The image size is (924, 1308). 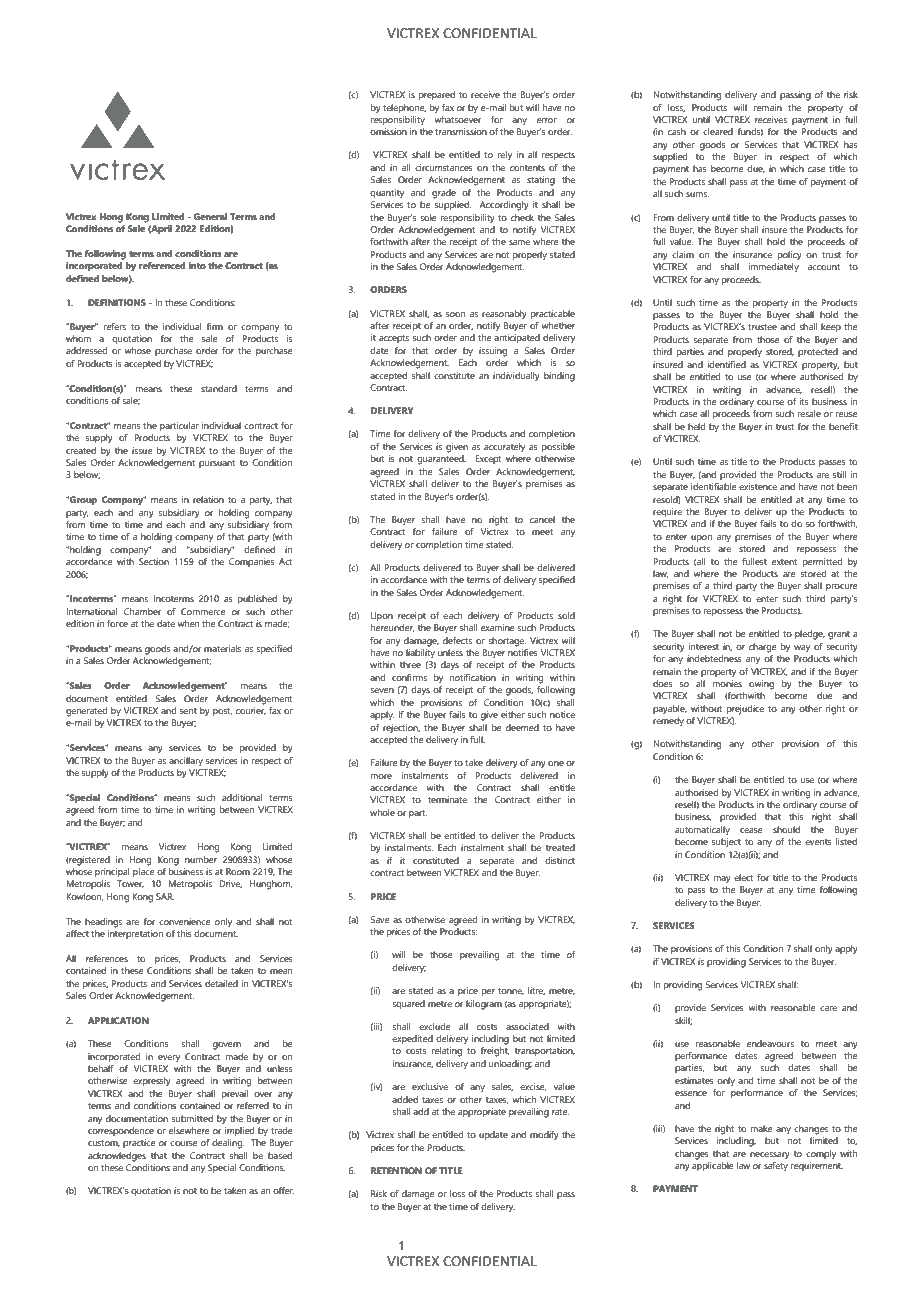 What do you see at coordinates (401, 729) in the page?
I see `rejection` at bounding box center [401, 729].
